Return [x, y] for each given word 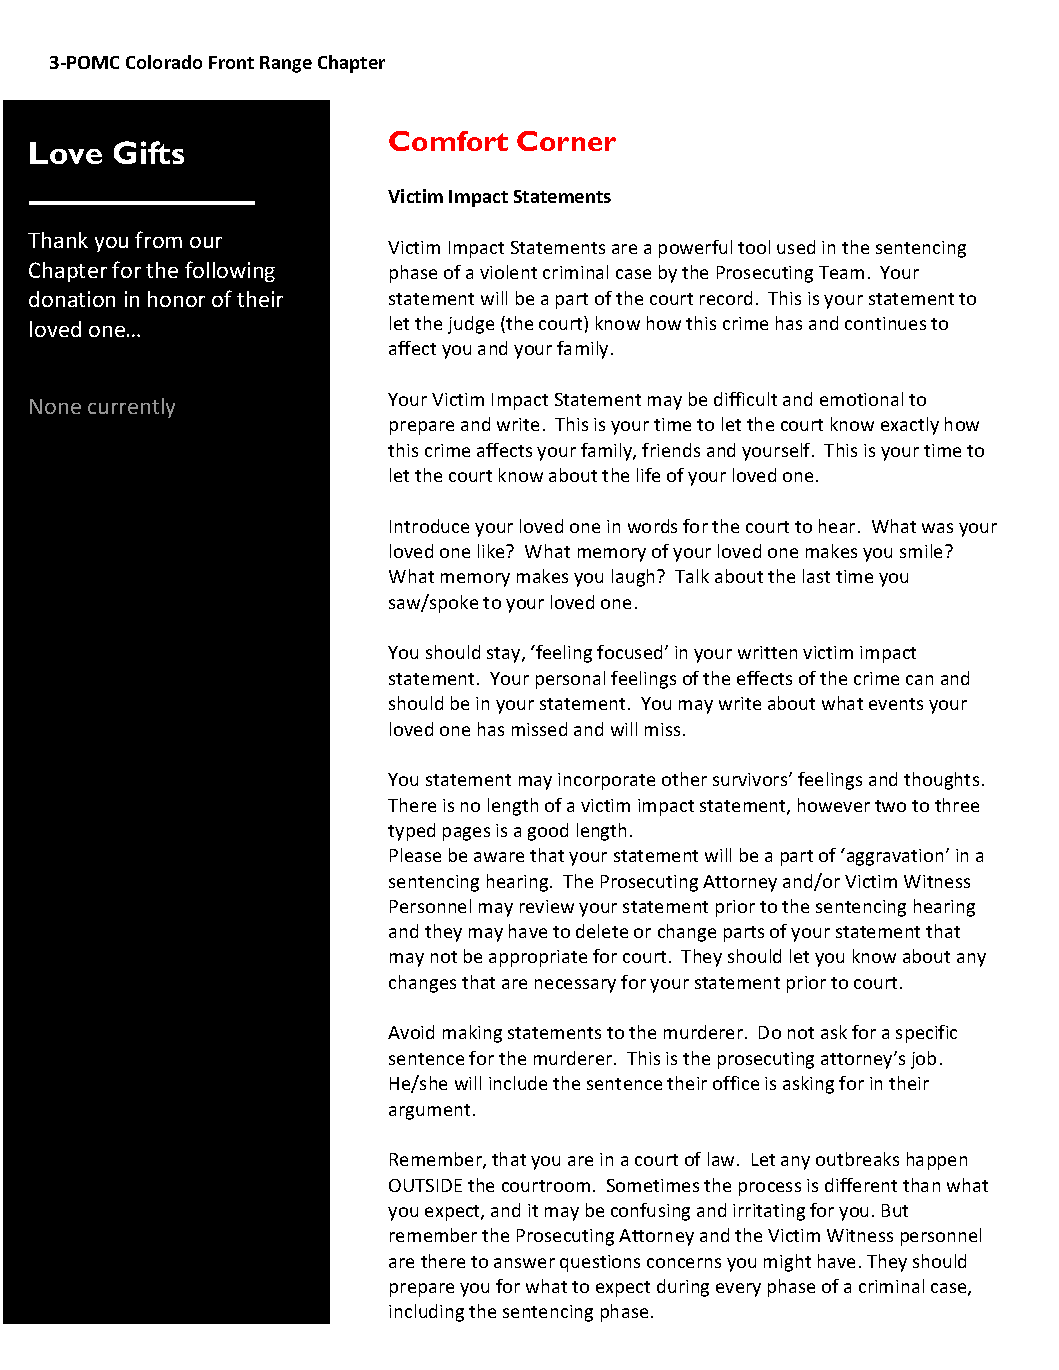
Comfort [448, 141]
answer [524, 1263]
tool [754, 247]
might [787, 1263]
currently [131, 408]
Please [415, 855]
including [426, 1313]
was [937, 528]
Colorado [164, 62]
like [492, 551]
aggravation [893, 857]
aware [499, 857]
